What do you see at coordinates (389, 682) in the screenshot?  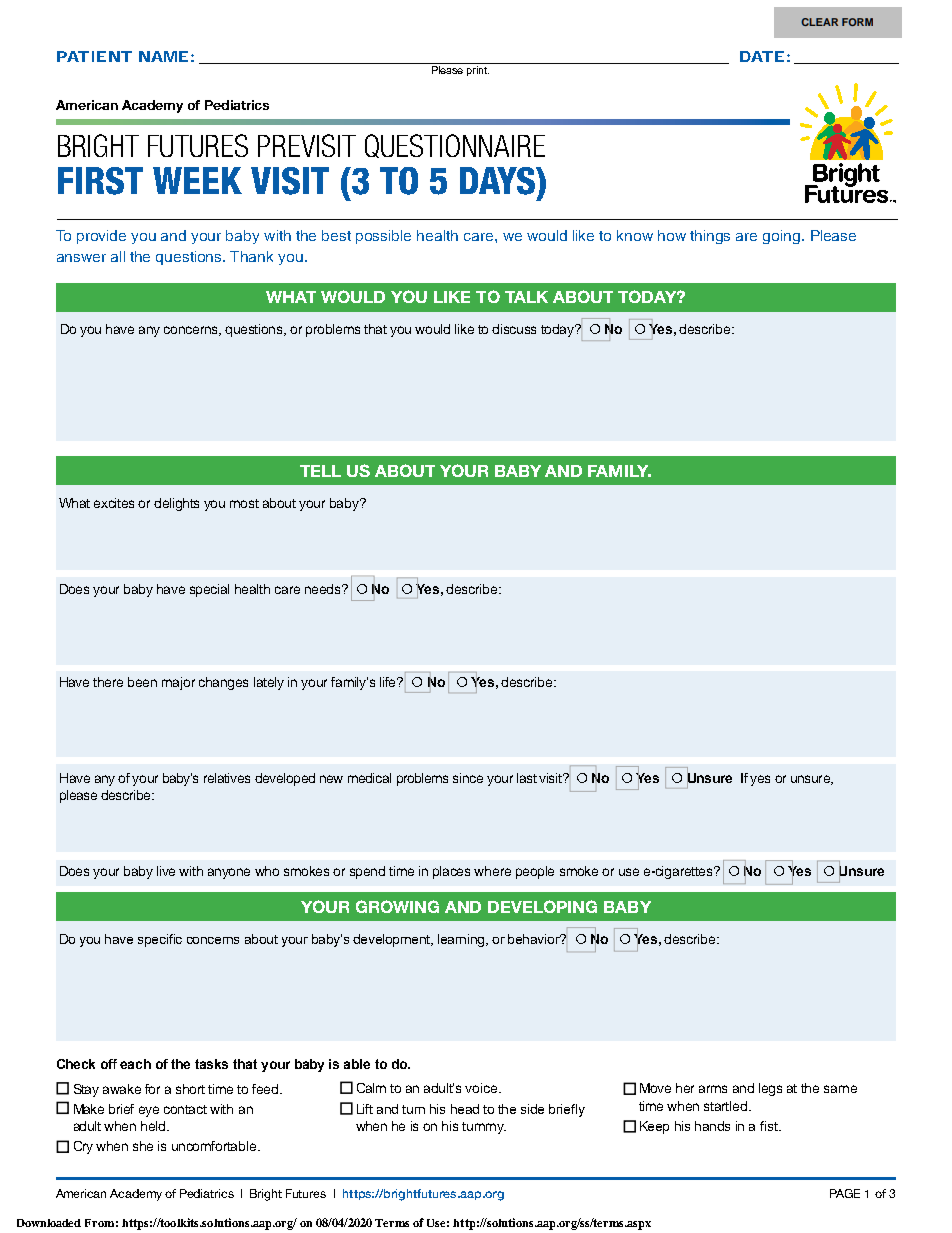 I see `life` at bounding box center [389, 682].
